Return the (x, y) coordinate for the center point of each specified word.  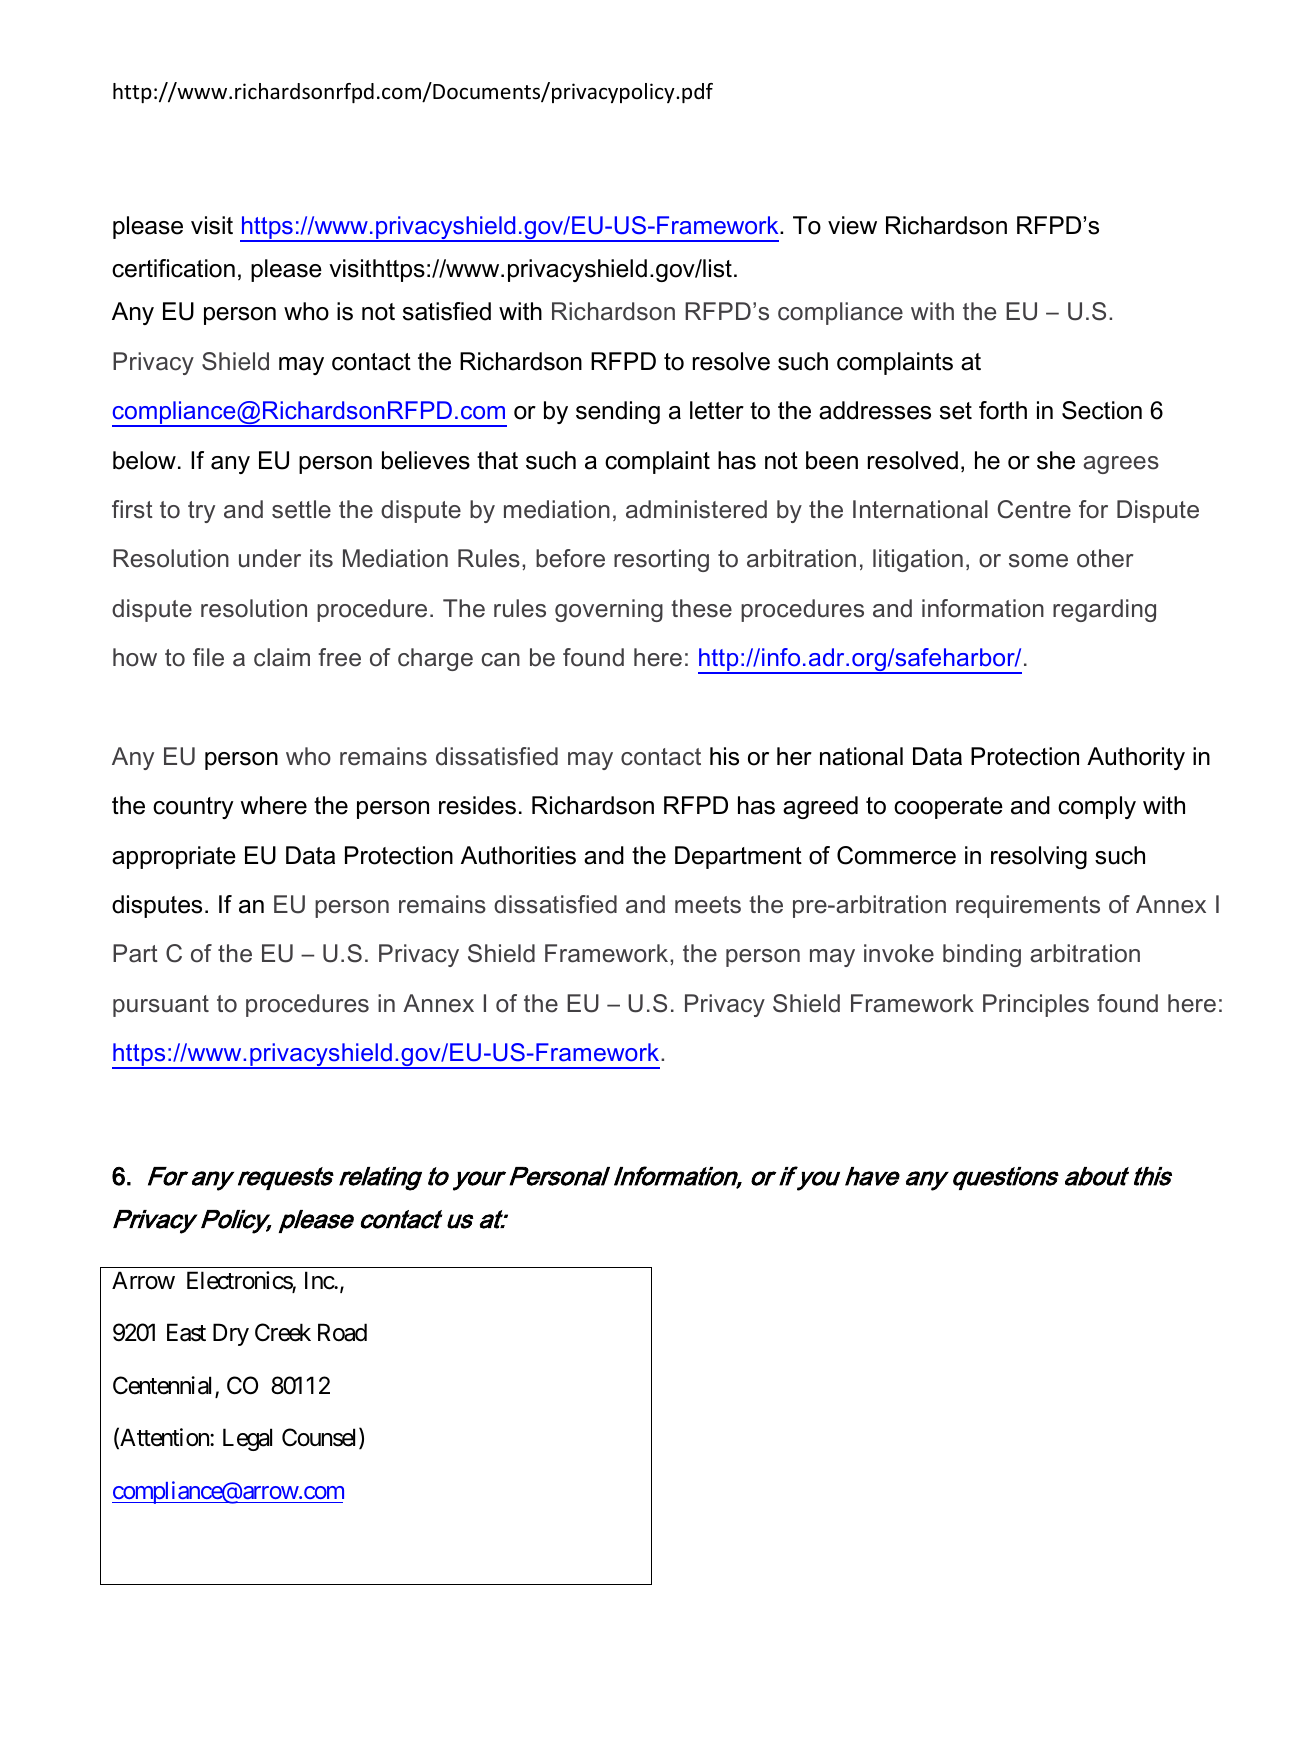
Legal (247, 1439)
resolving (1039, 857)
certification (173, 268)
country (193, 808)
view (852, 225)
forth (1003, 410)
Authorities (518, 855)
